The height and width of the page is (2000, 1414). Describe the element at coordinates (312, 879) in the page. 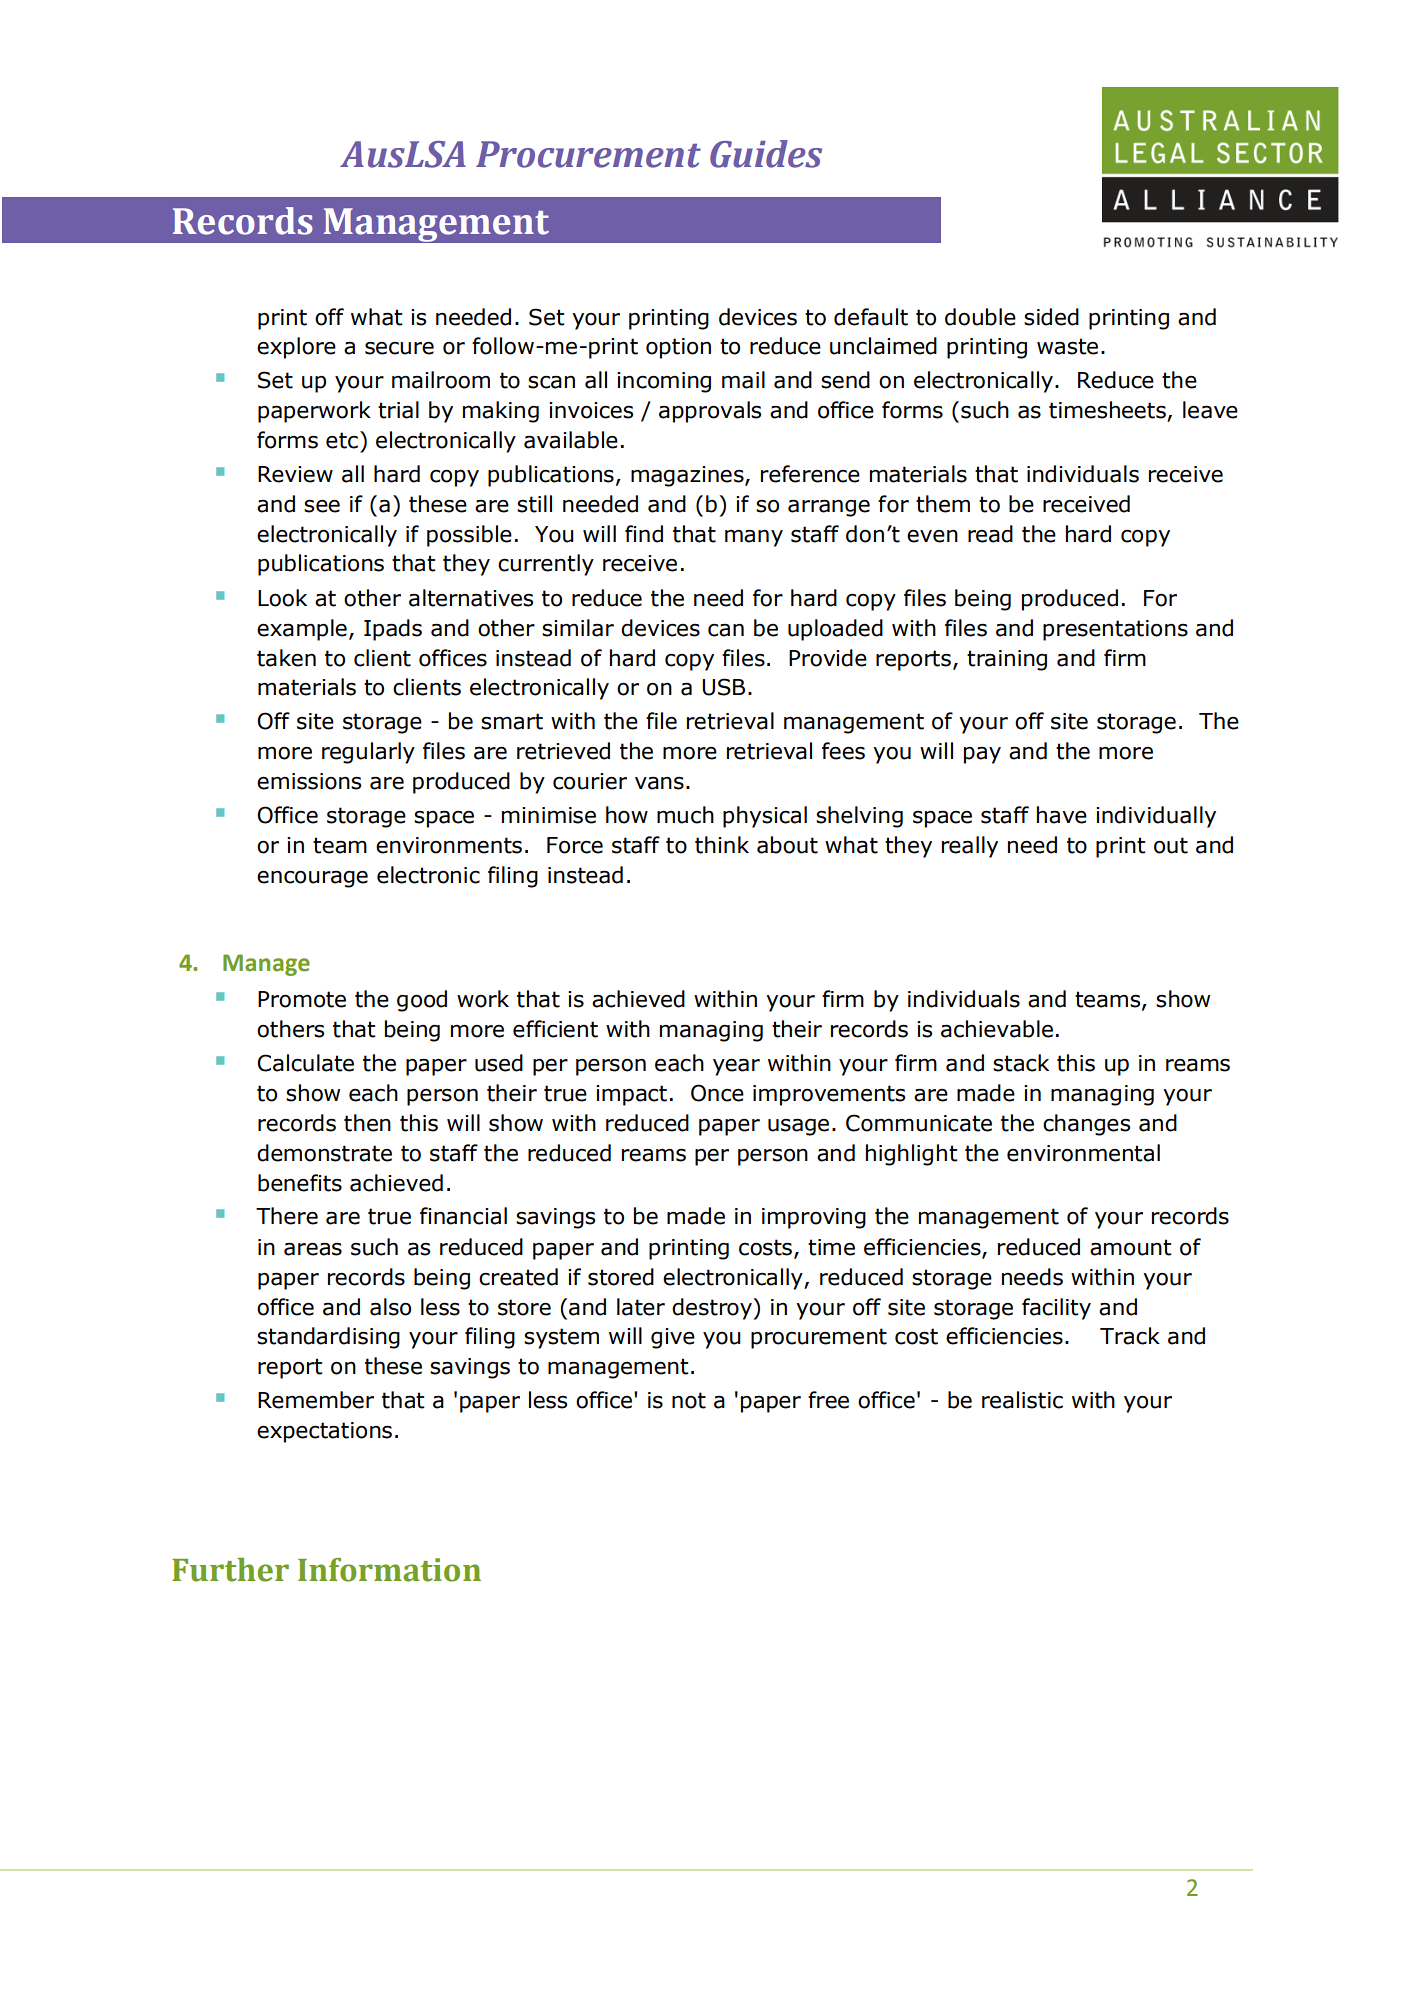

I see `encourage` at that location.
